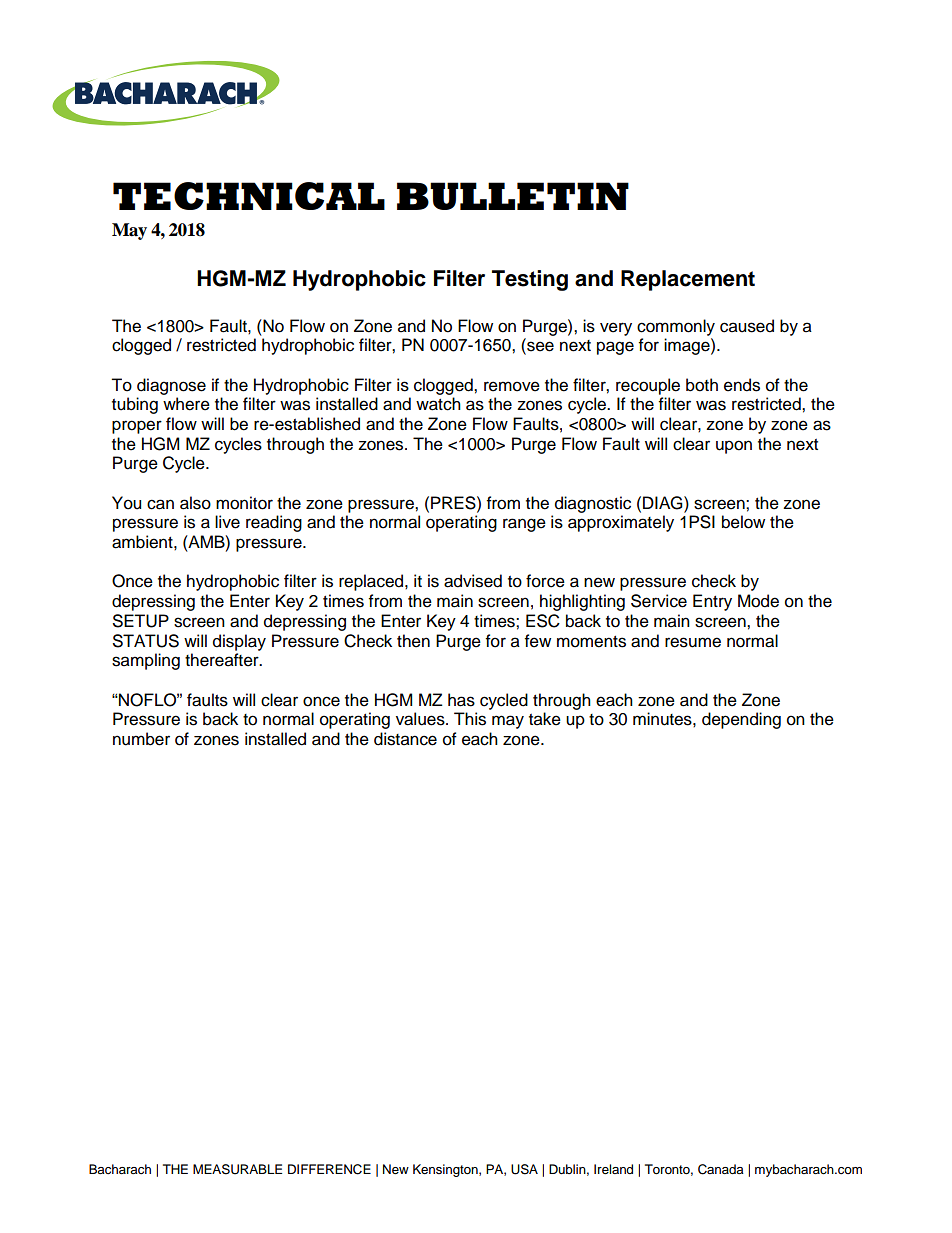 Image resolution: width=952 pixels, height=1233 pixels. What do you see at coordinates (237, 1169) in the image?
I see `MEASURABLE` at bounding box center [237, 1169].
